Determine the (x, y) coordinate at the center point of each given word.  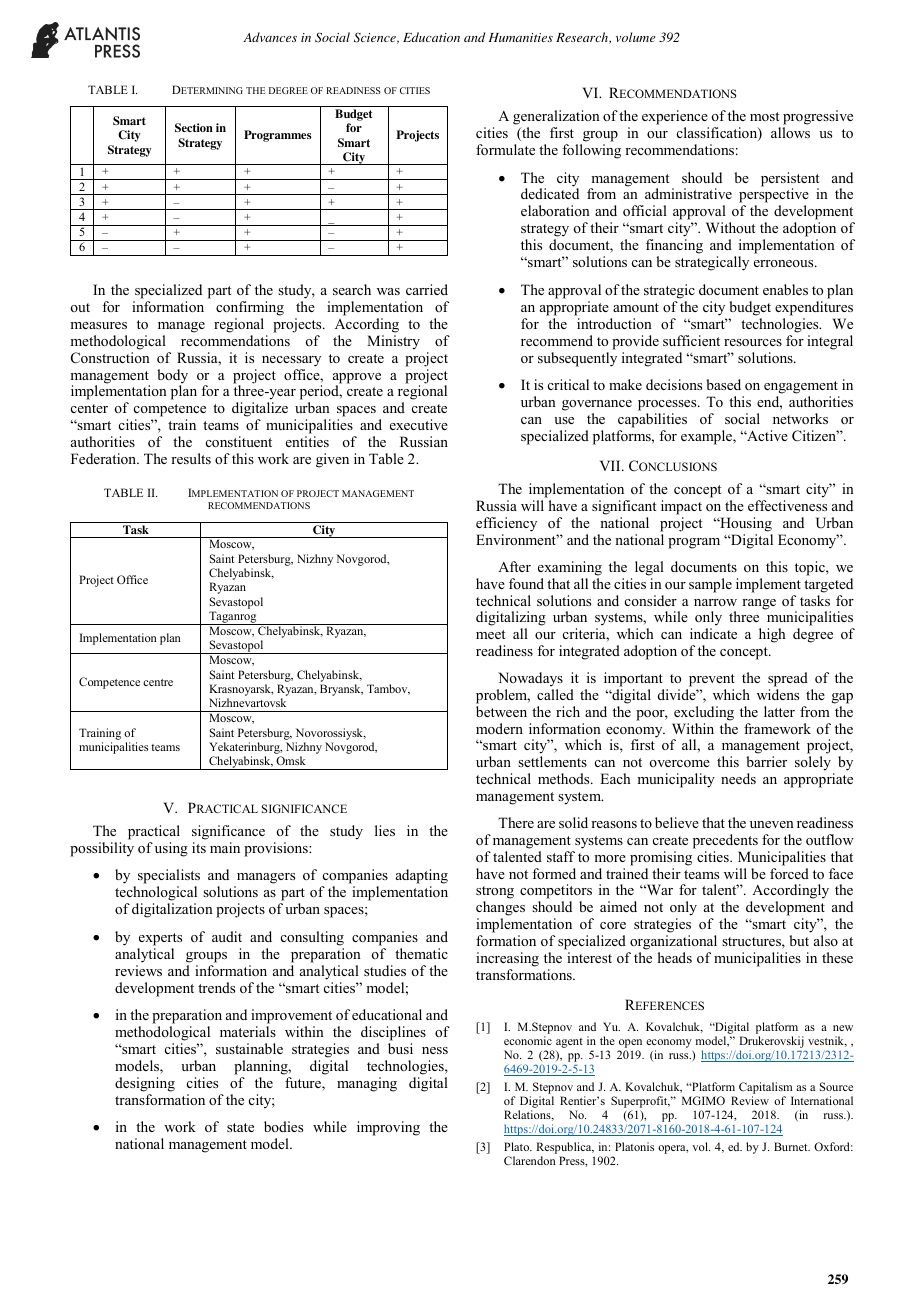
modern (499, 728)
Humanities (521, 37)
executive (419, 424)
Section (194, 127)
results (191, 458)
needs (738, 778)
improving (388, 1128)
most (764, 116)
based (723, 384)
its (199, 847)
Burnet (792, 1146)
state (240, 1127)
